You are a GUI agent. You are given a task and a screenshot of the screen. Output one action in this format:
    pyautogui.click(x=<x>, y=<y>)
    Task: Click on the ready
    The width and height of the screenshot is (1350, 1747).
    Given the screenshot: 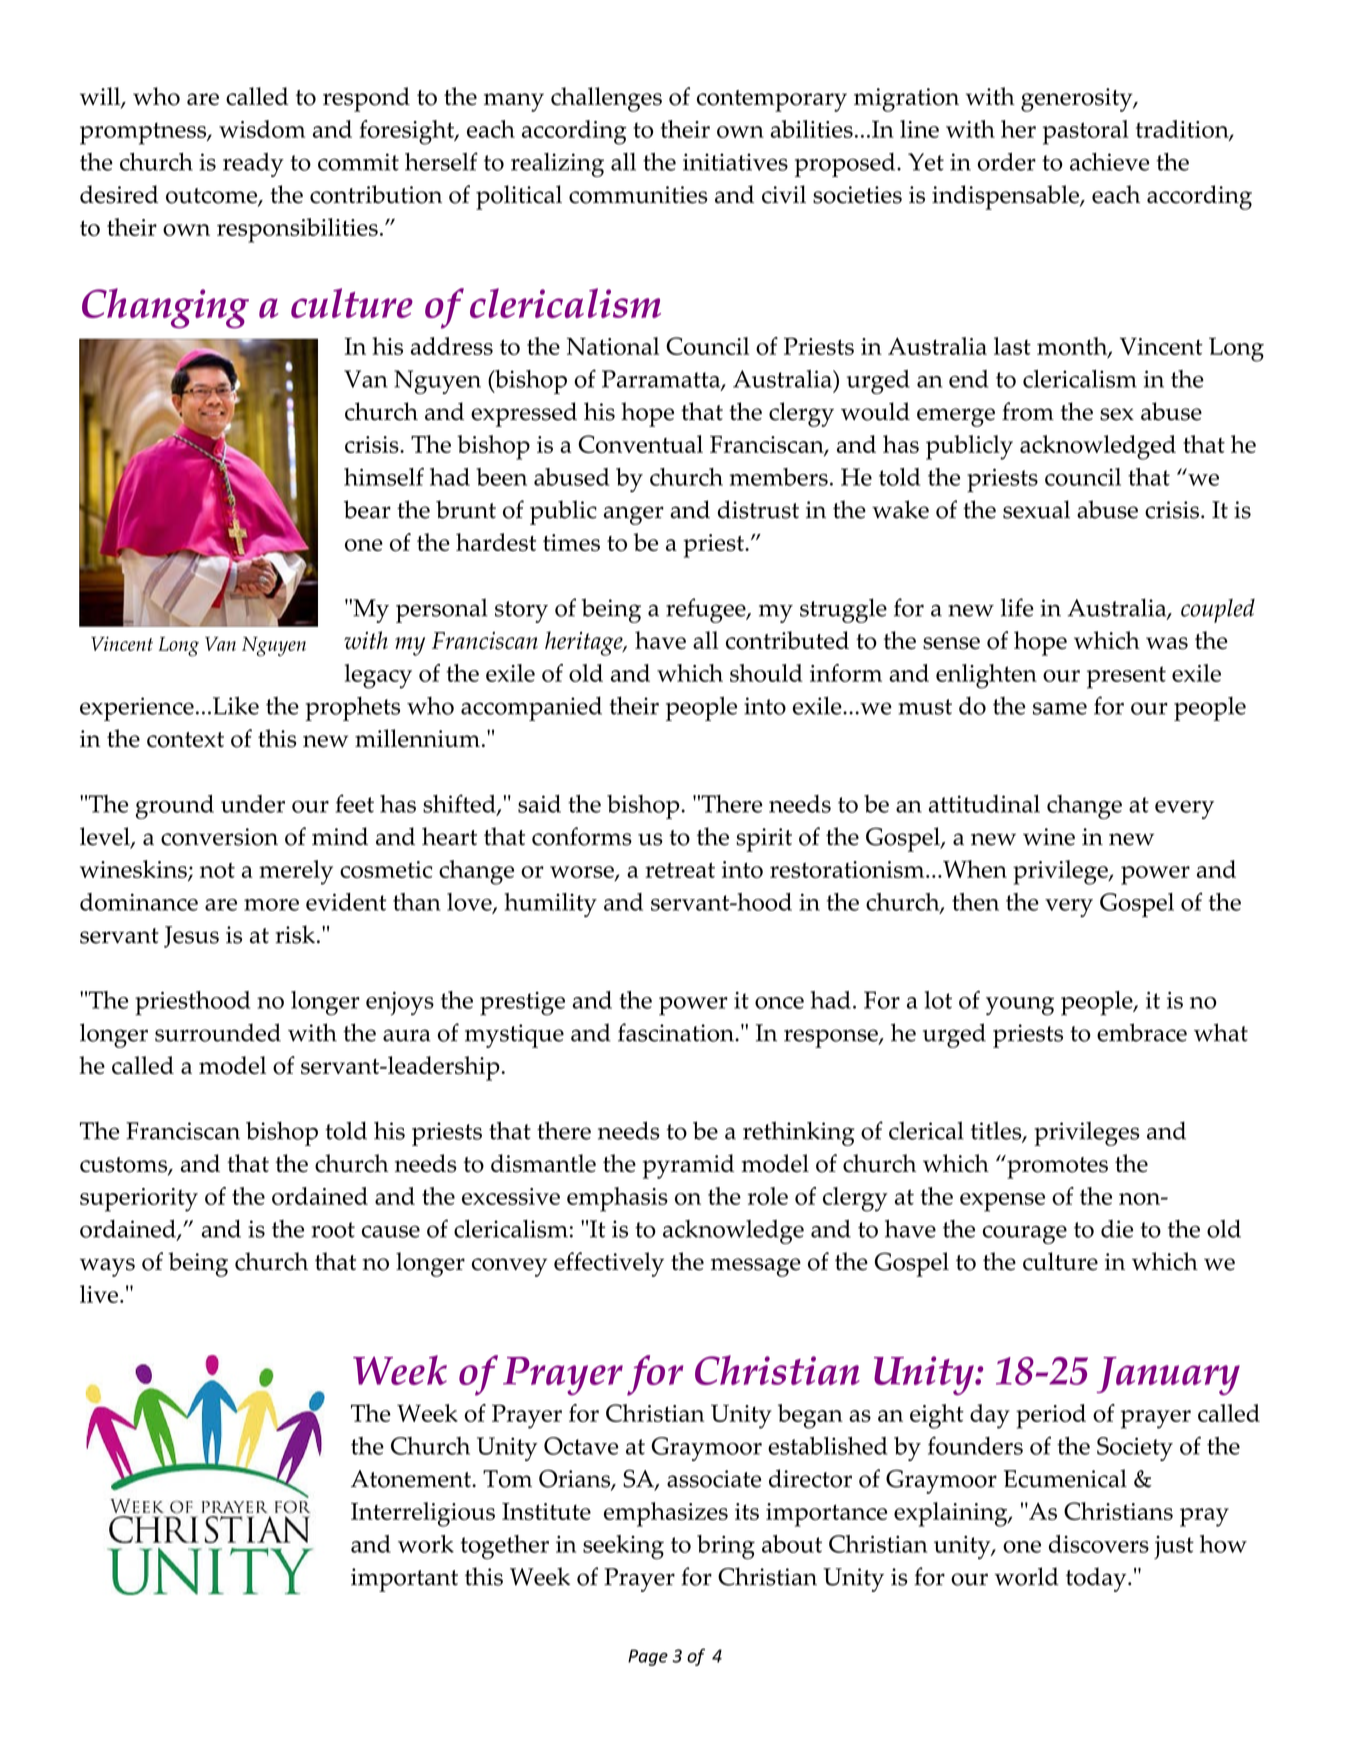 What is the action you would take?
    pyautogui.click(x=253, y=165)
